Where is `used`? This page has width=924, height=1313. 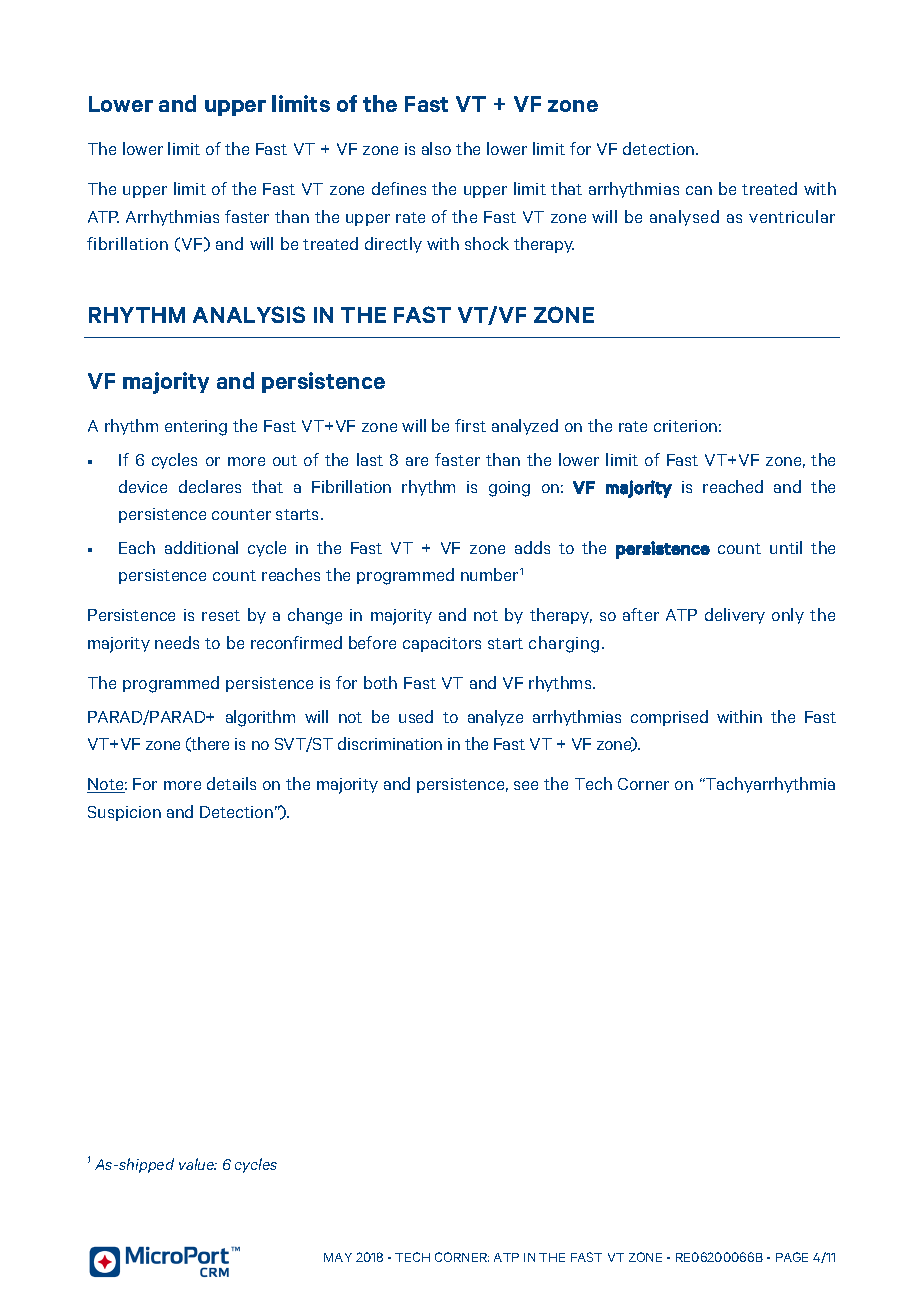
used is located at coordinates (416, 716).
